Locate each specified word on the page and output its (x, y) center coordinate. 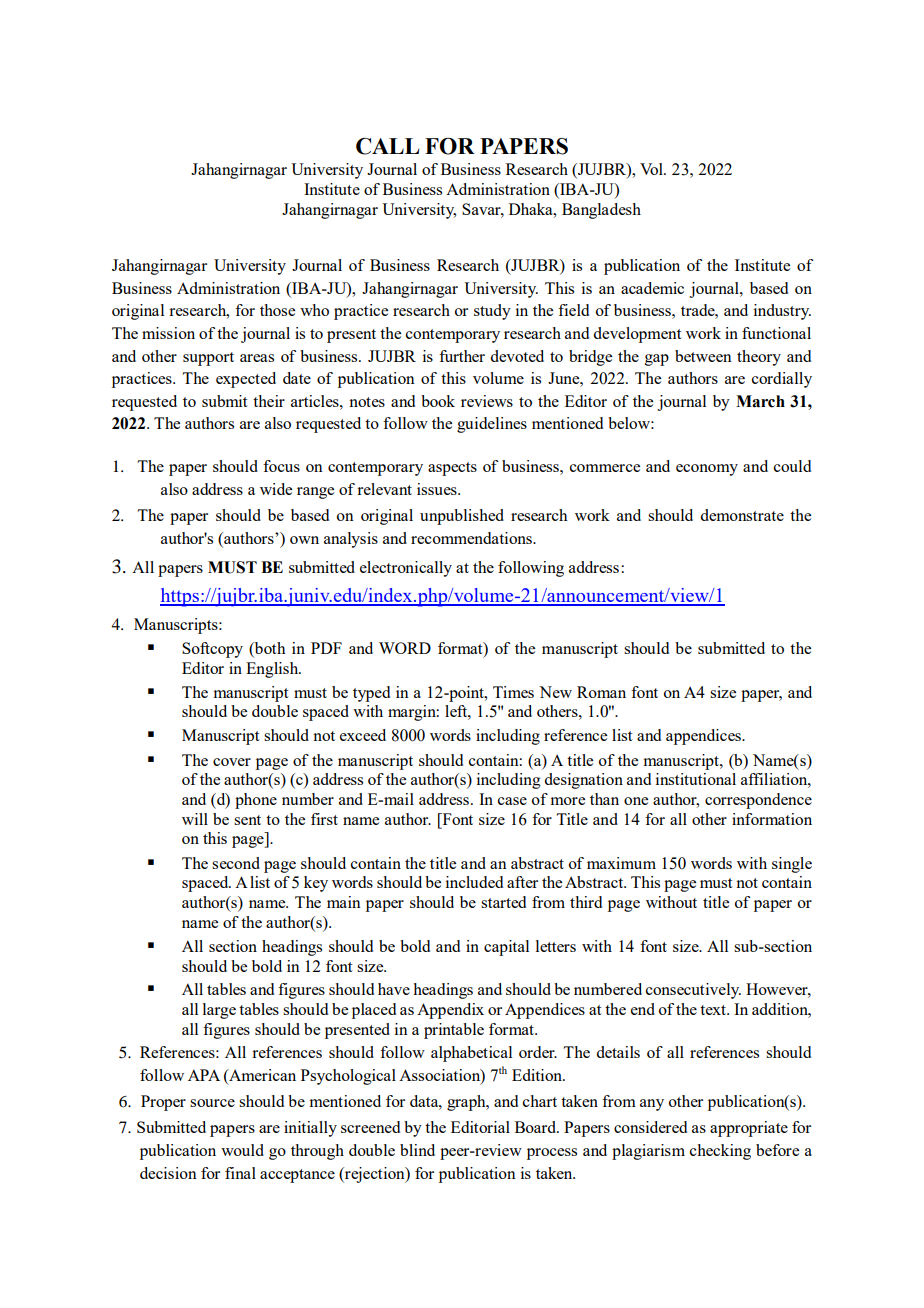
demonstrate (742, 515)
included (474, 882)
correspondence (758, 801)
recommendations (472, 538)
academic (652, 288)
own (304, 540)
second (236, 863)
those (277, 310)
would (242, 1150)
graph (467, 1103)
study (492, 312)
